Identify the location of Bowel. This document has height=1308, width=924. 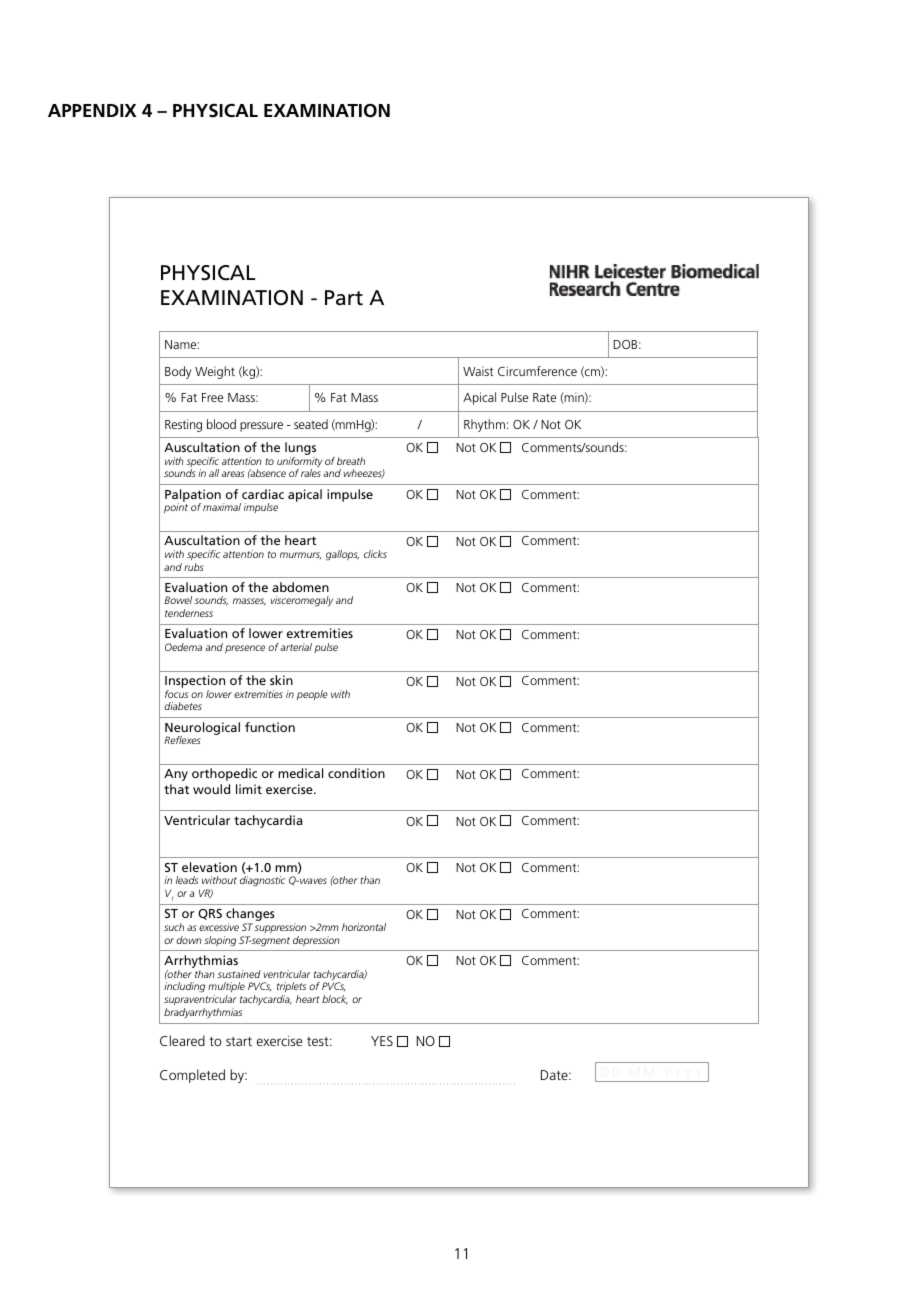
(178, 600).
